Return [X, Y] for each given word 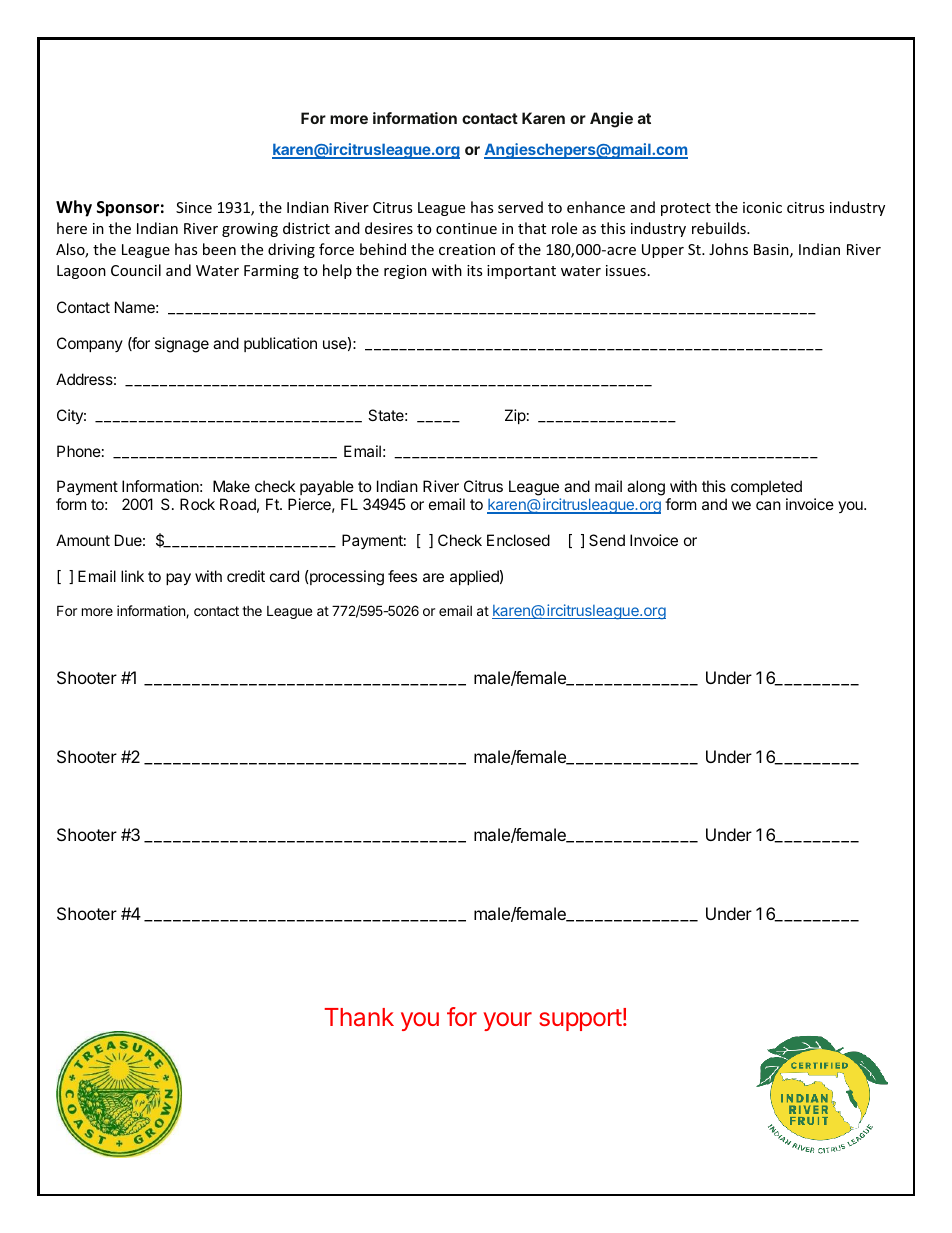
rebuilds [720, 228]
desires [389, 228]
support [580, 1020]
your [507, 1021]
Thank [359, 1017]
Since [194, 207]
